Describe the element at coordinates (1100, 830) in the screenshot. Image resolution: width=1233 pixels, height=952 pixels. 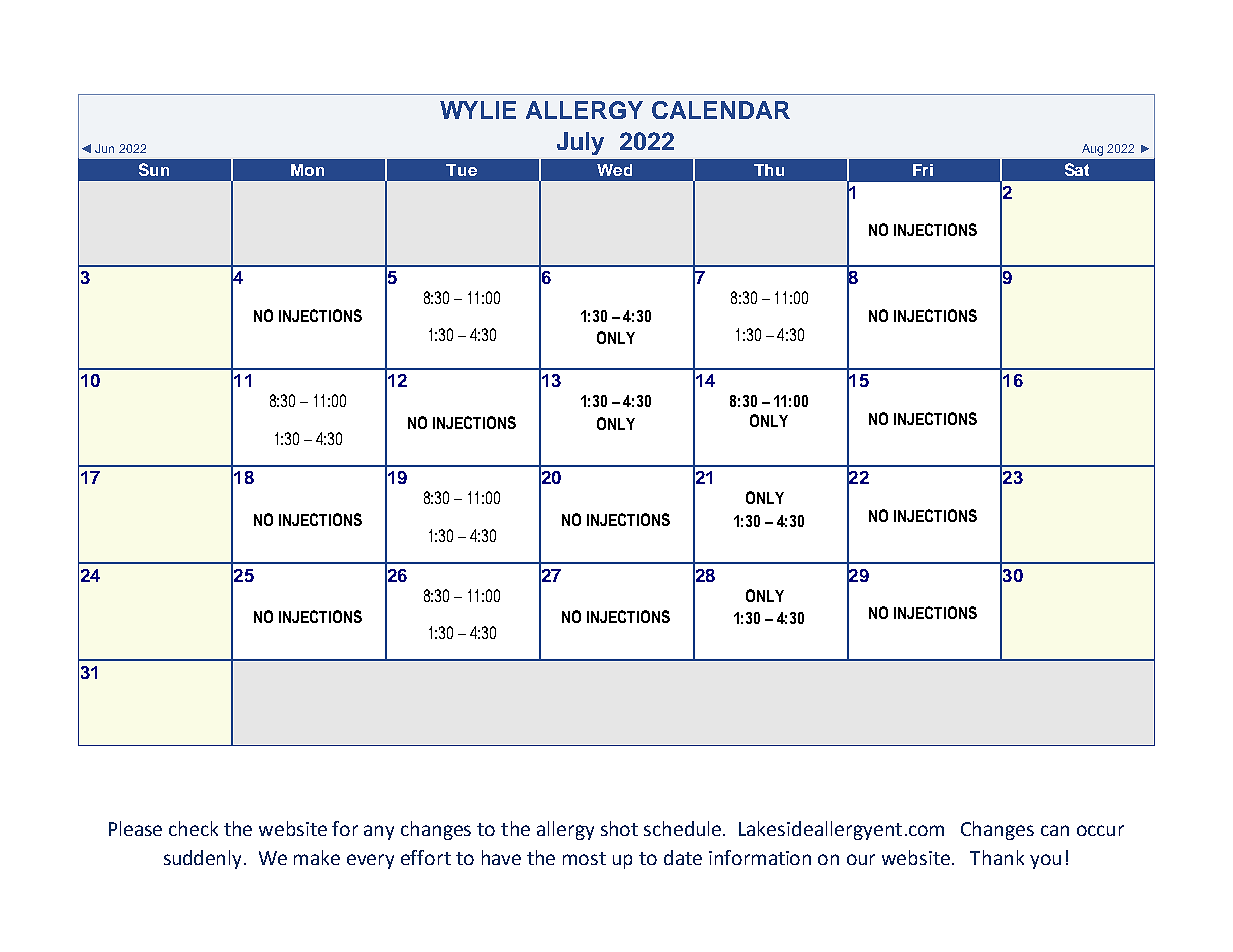
I see `occur` at that location.
